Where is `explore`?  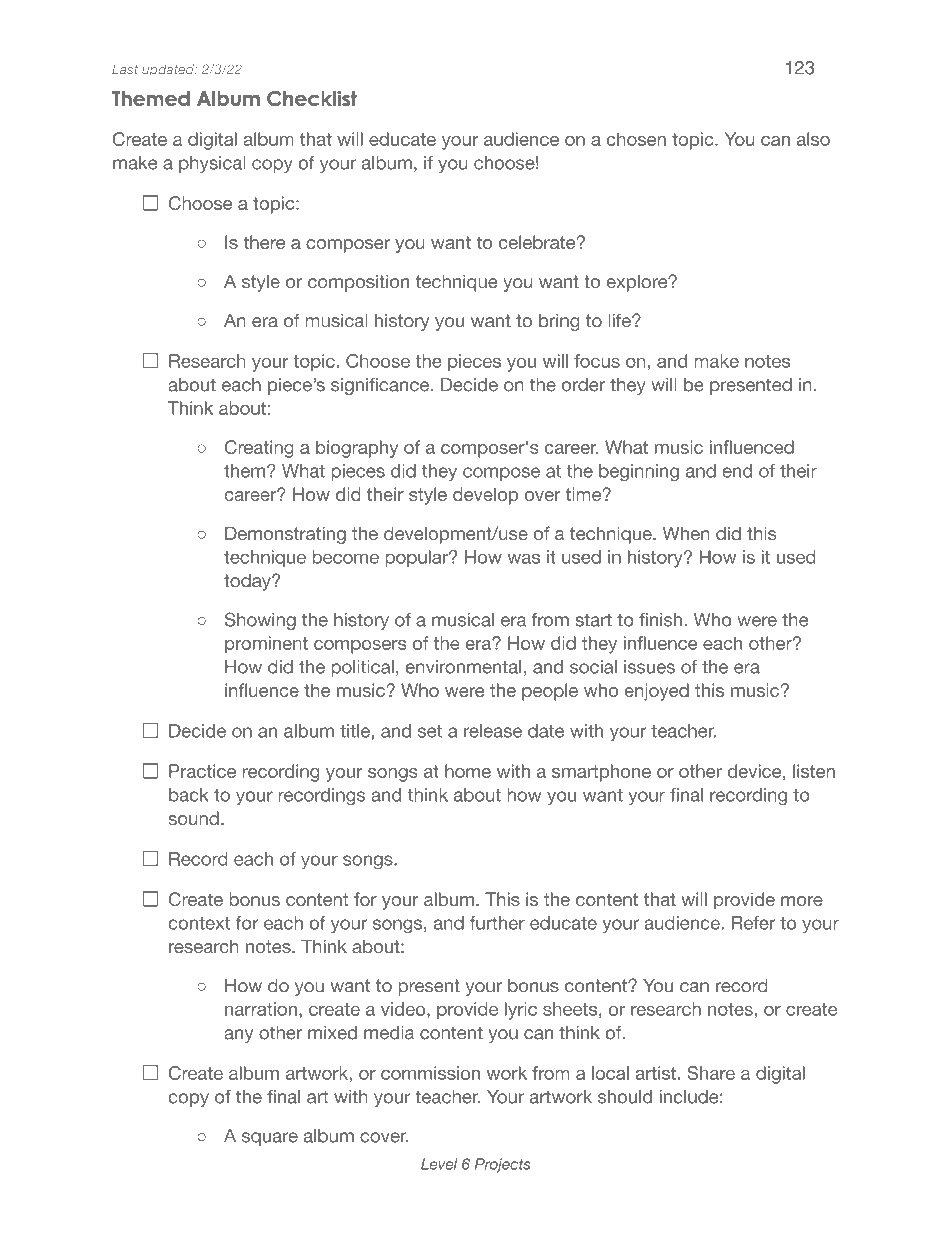
explore is located at coordinates (638, 283).
